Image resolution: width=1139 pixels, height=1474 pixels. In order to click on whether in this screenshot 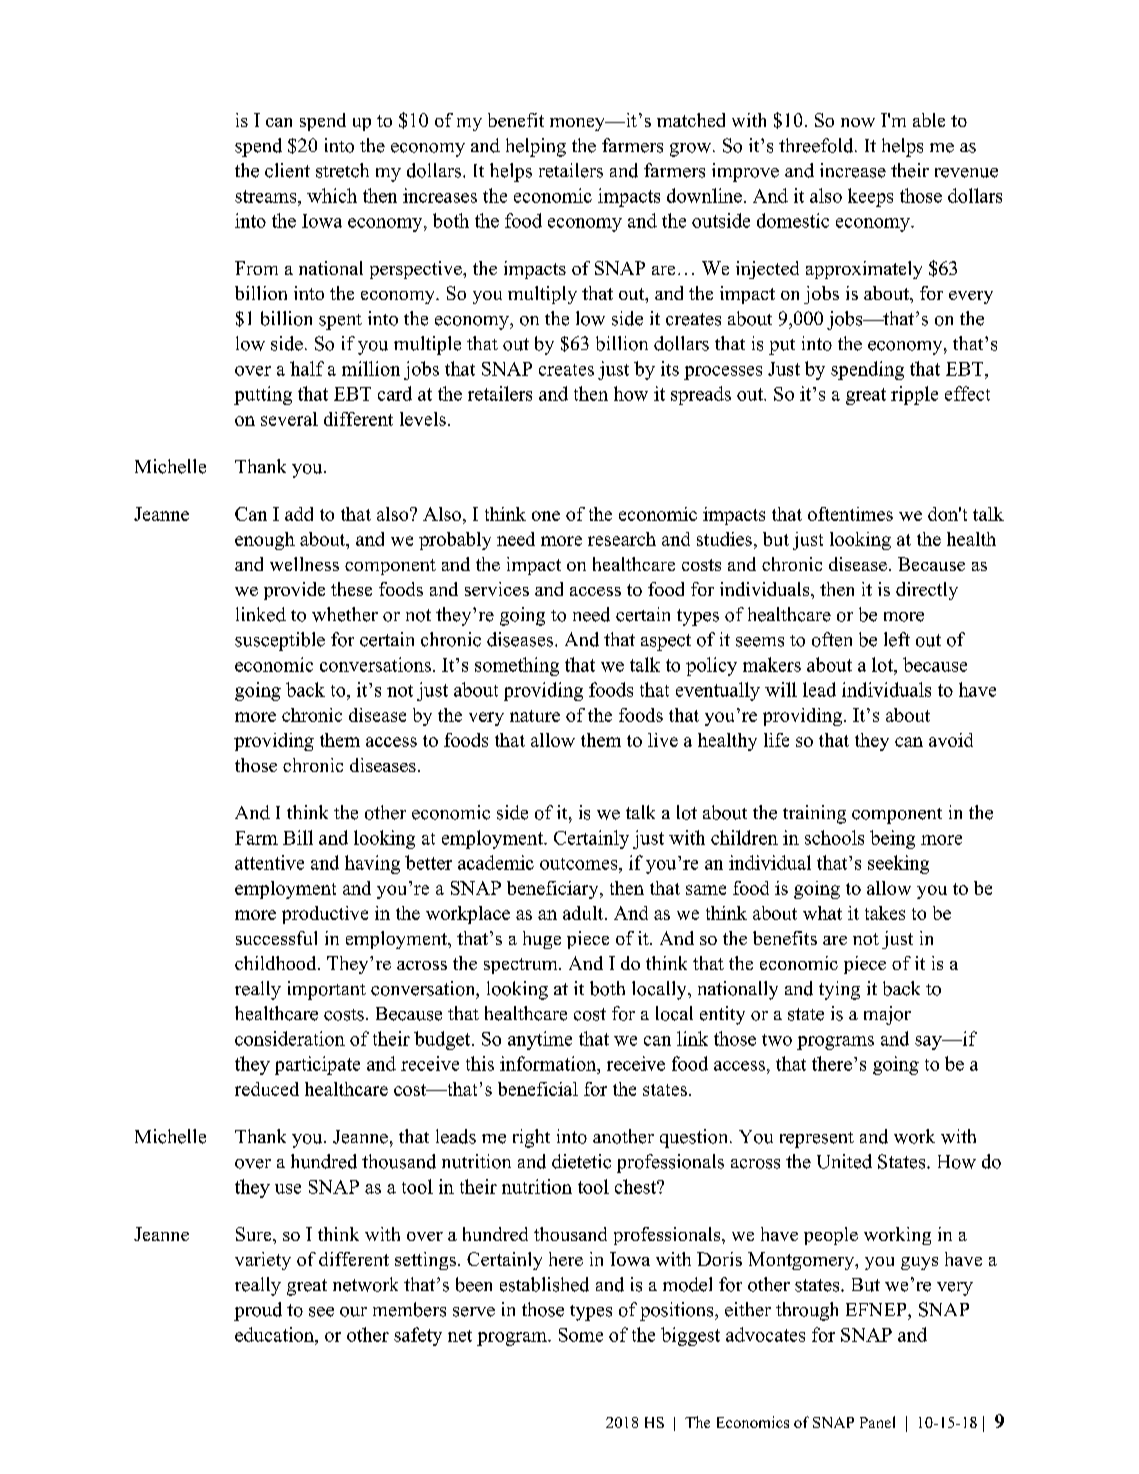, I will do `click(345, 614)`.
